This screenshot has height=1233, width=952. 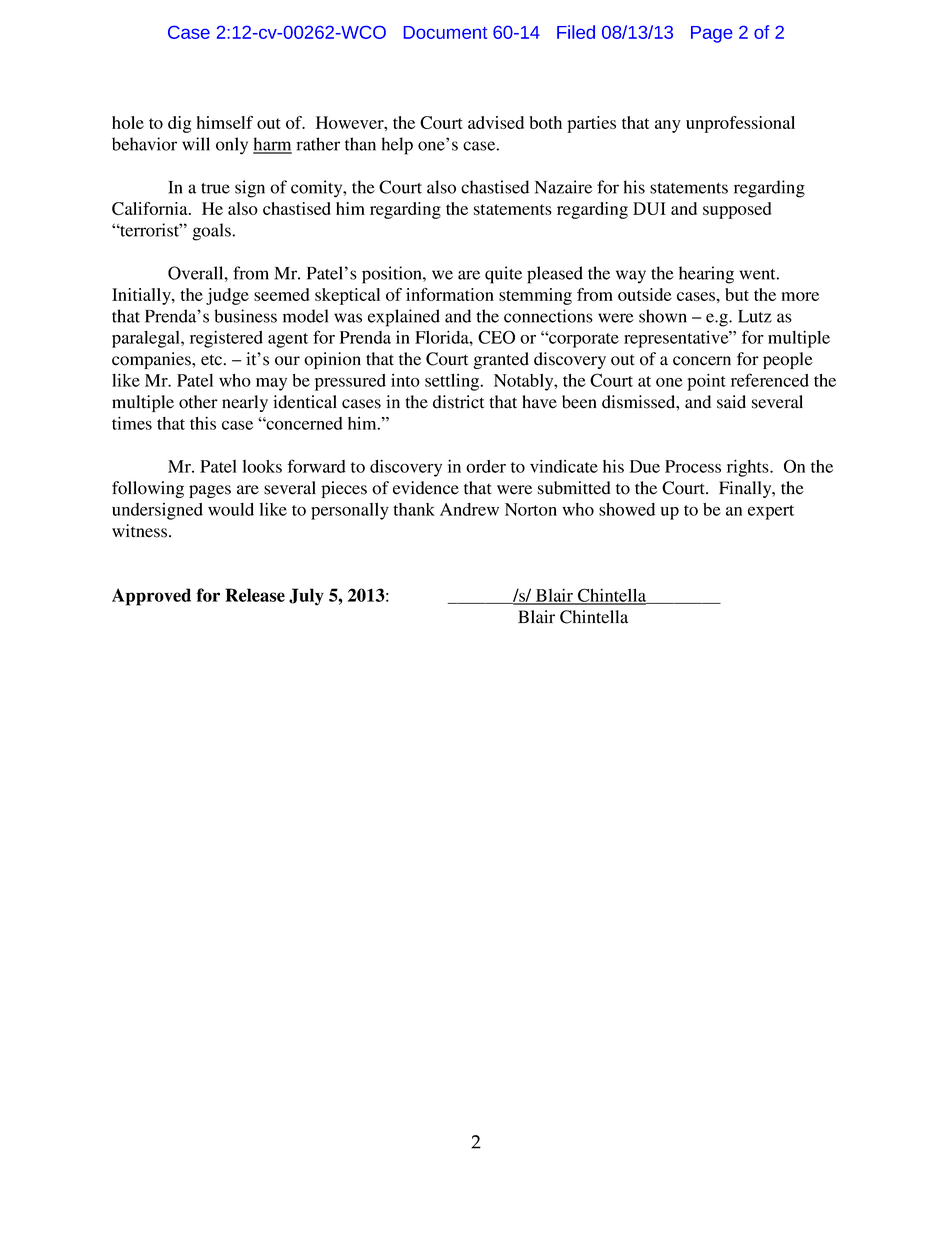 What do you see at coordinates (755, 316) in the screenshot?
I see `Lutz` at bounding box center [755, 316].
